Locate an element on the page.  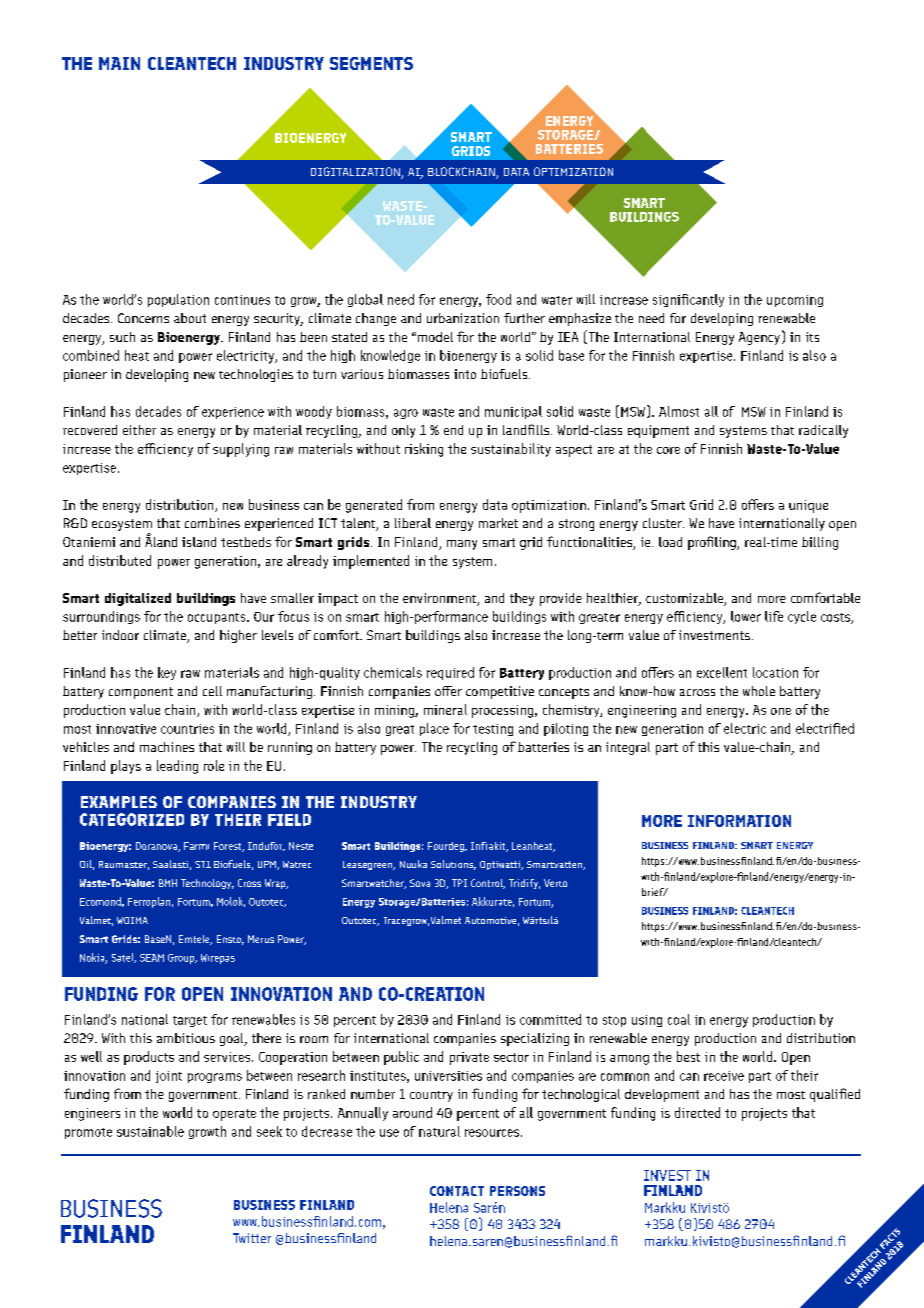
required is located at coordinates (450, 673).
